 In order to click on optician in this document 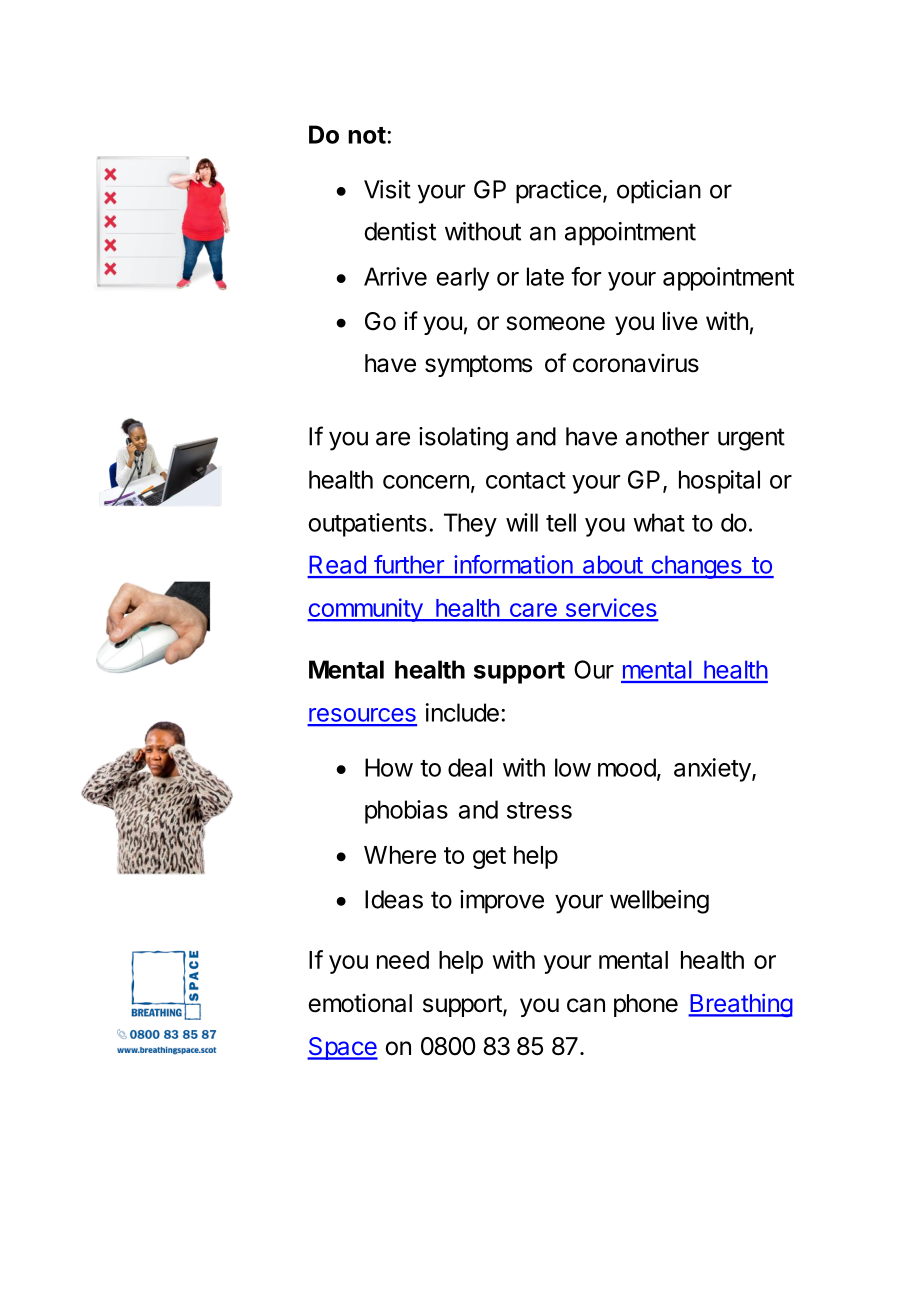, I will do `click(659, 192)`.
